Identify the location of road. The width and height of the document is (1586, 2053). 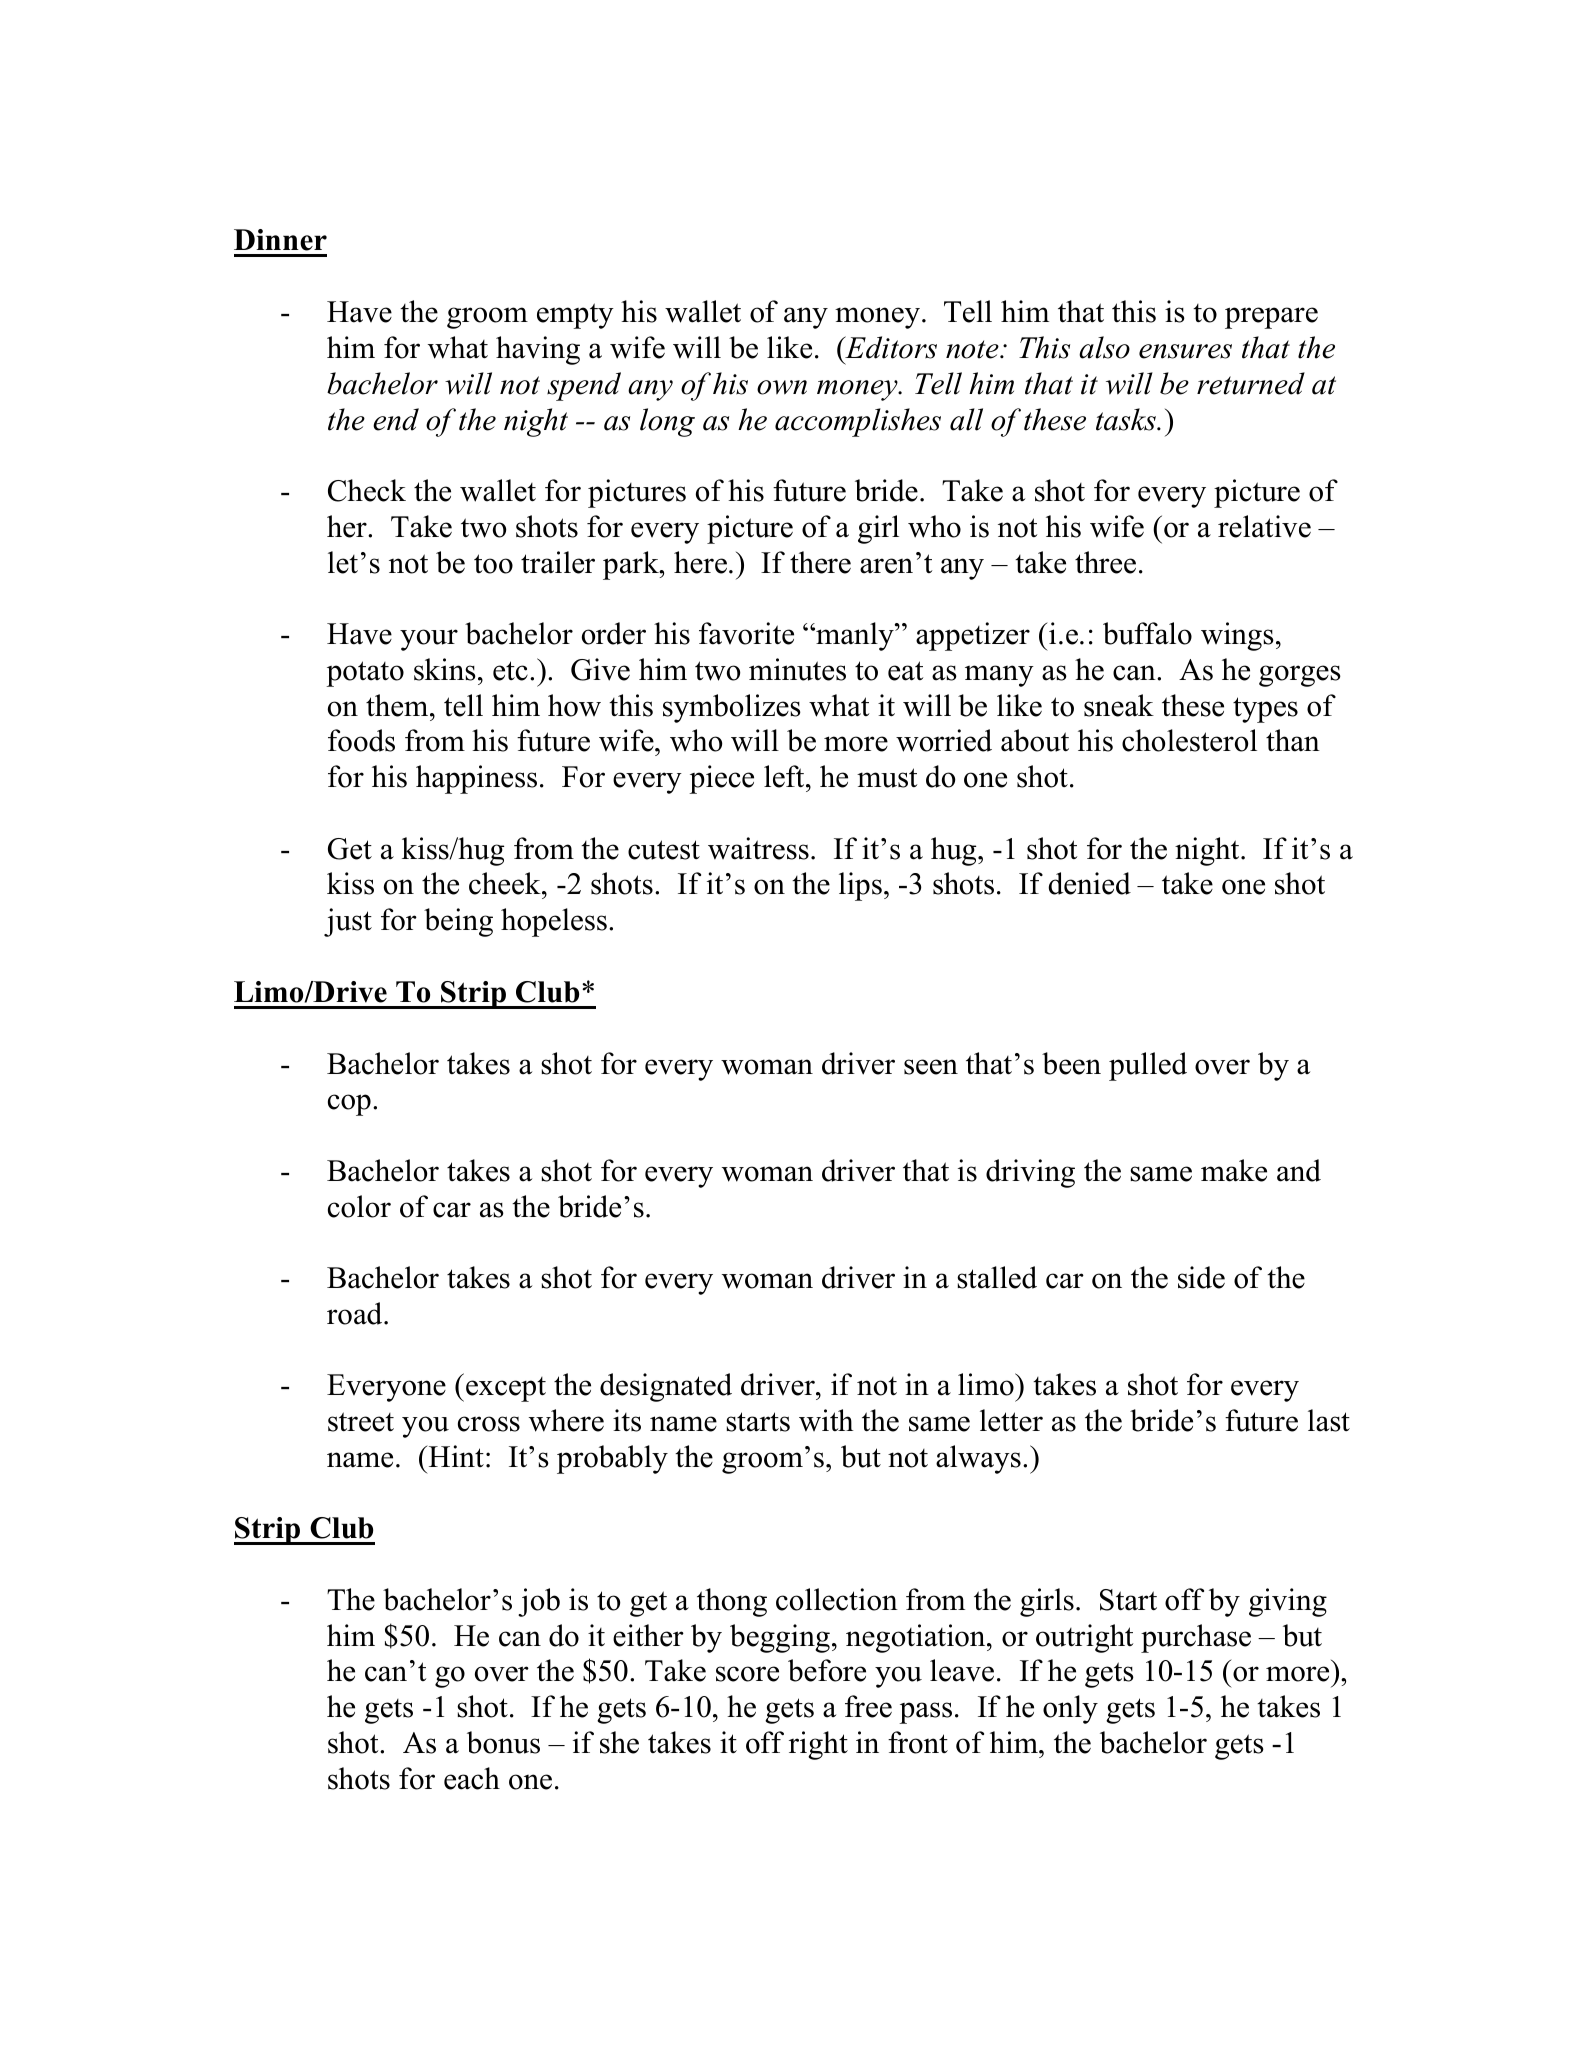
(356, 1313).
